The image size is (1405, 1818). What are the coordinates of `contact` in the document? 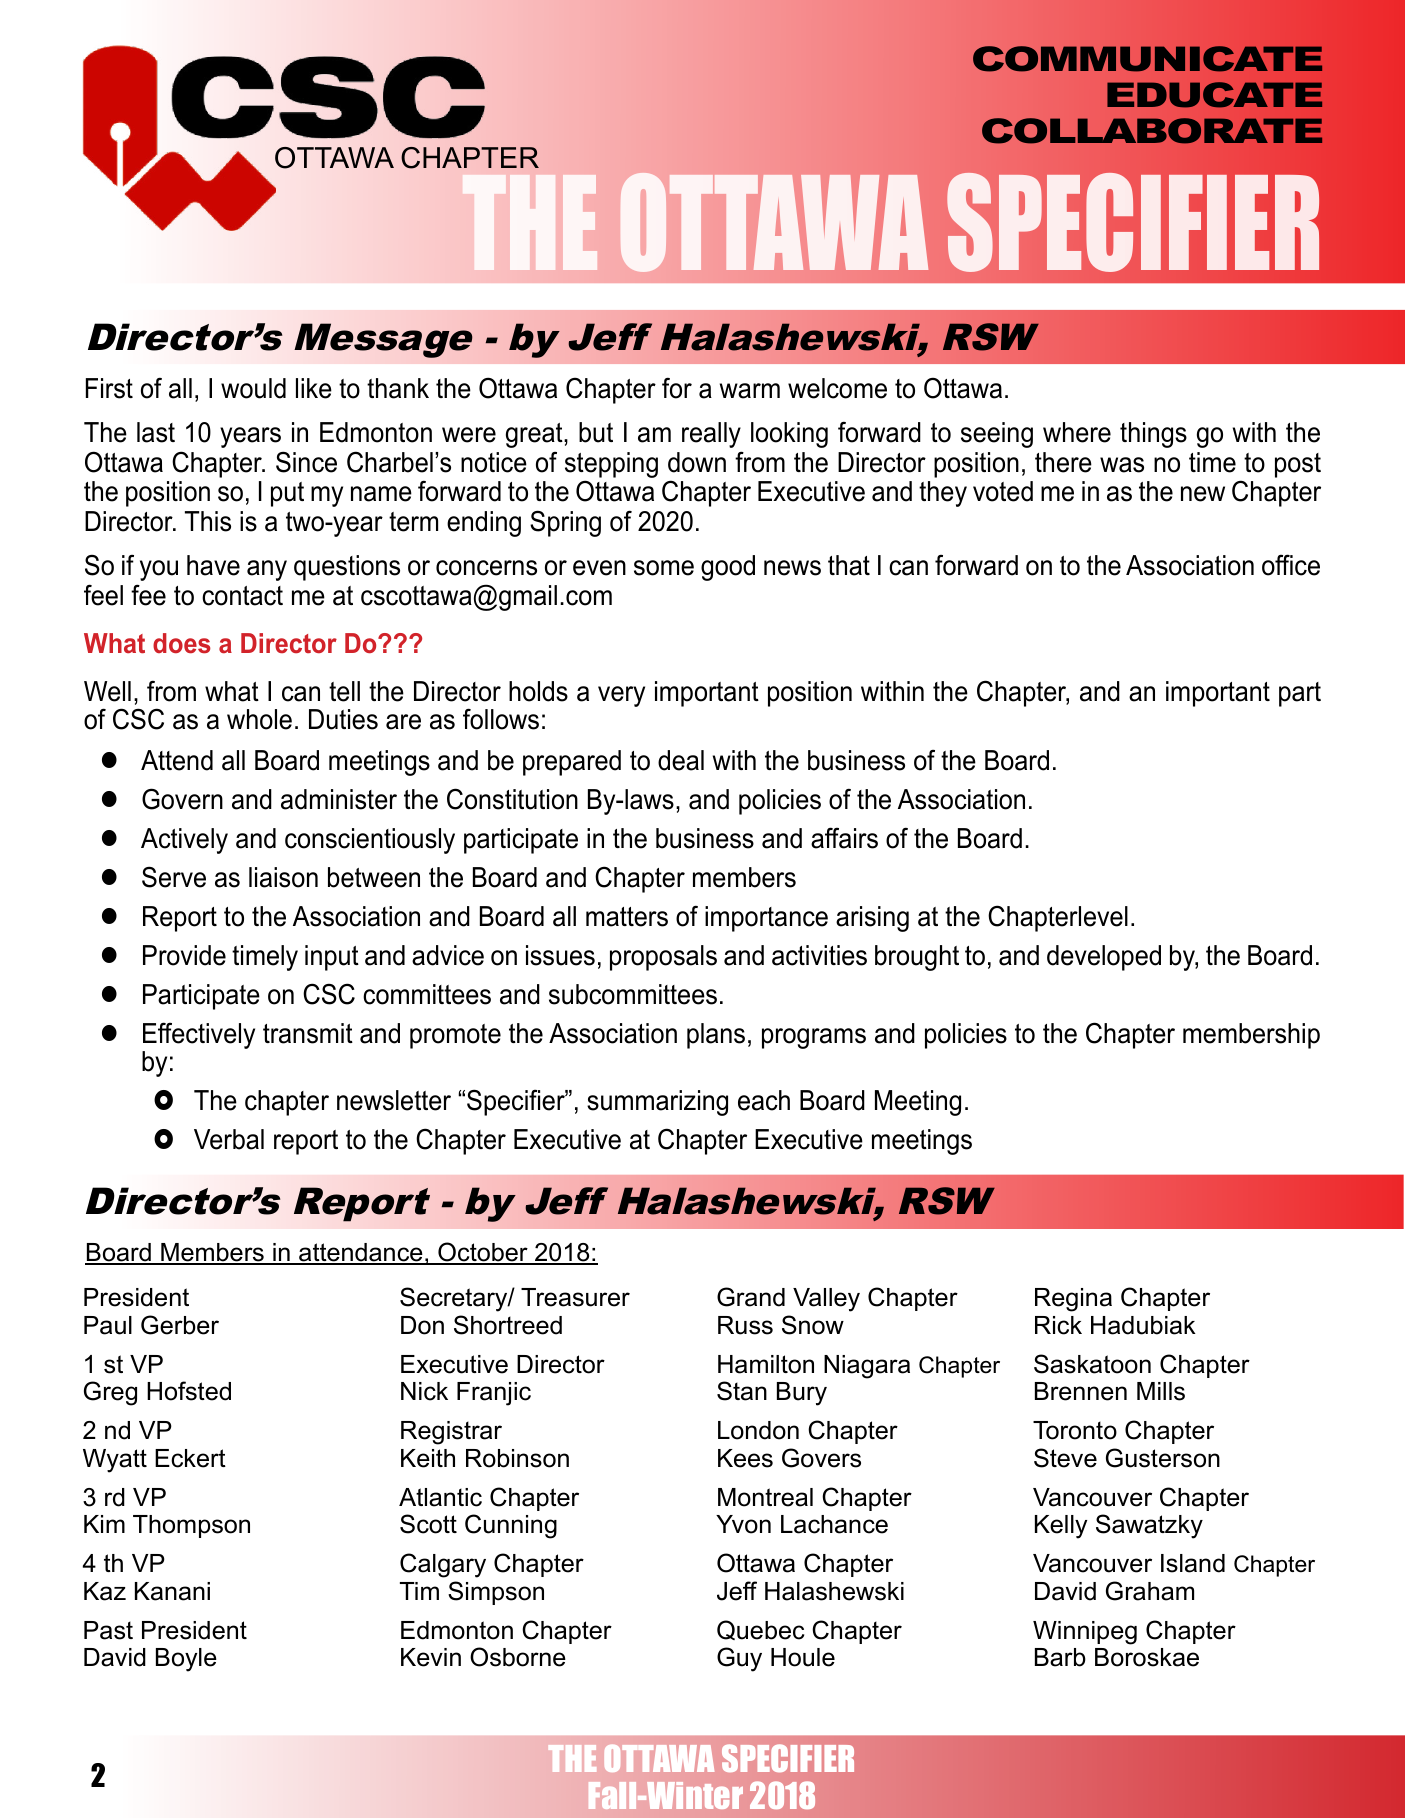 It's located at (242, 596).
